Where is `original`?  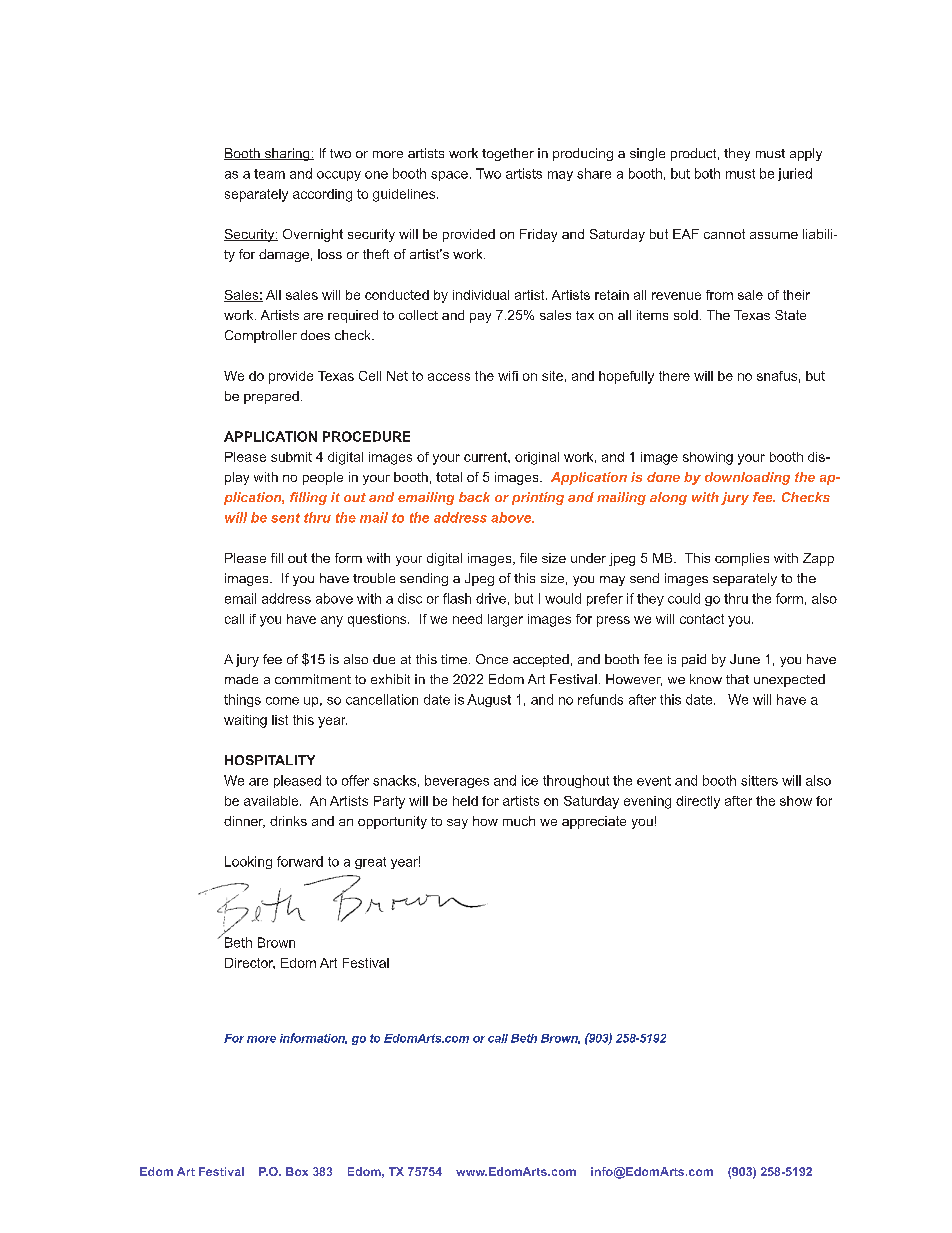 original is located at coordinates (537, 458).
